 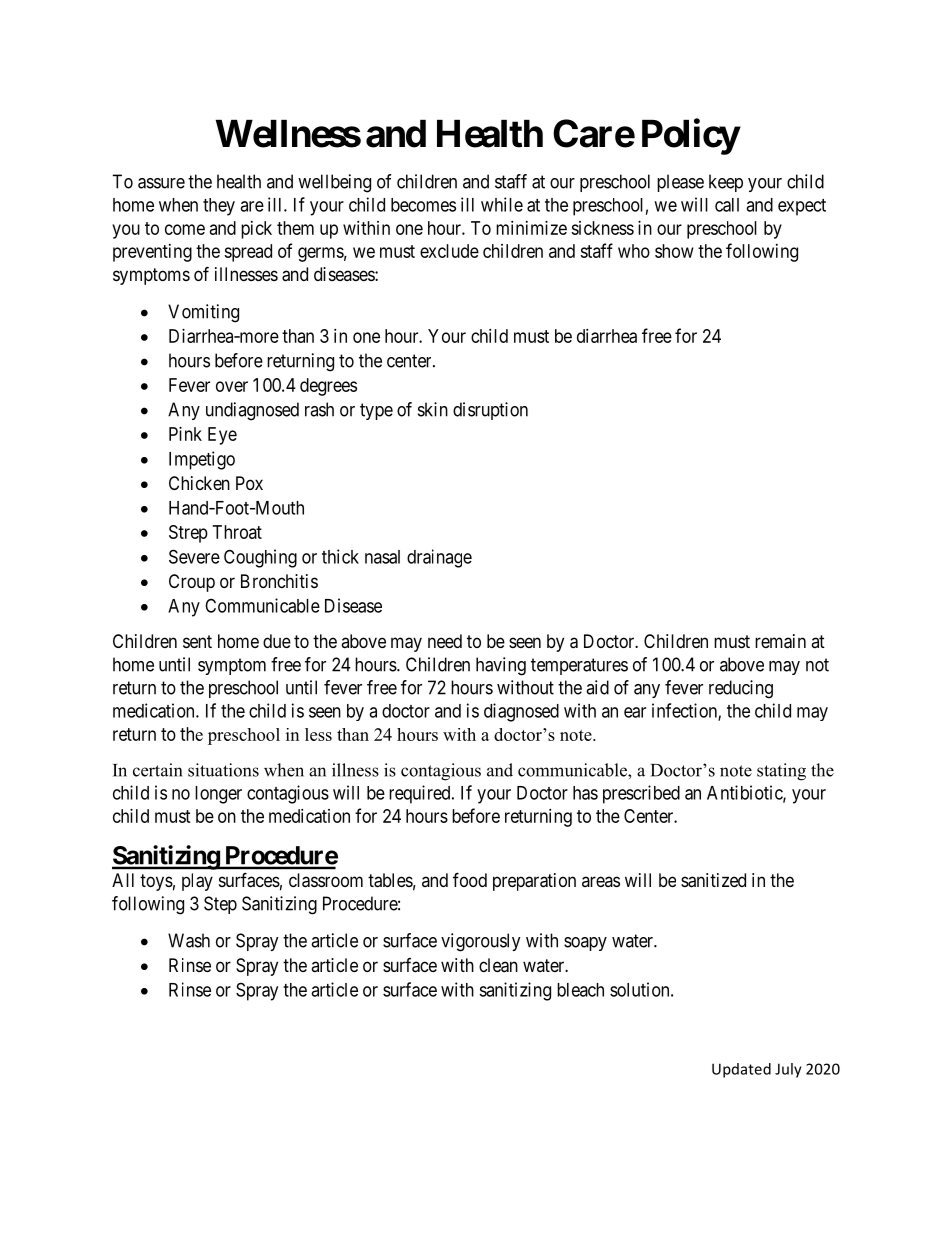 What do you see at coordinates (727, 205) in the document?
I see `call` at bounding box center [727, 205].
